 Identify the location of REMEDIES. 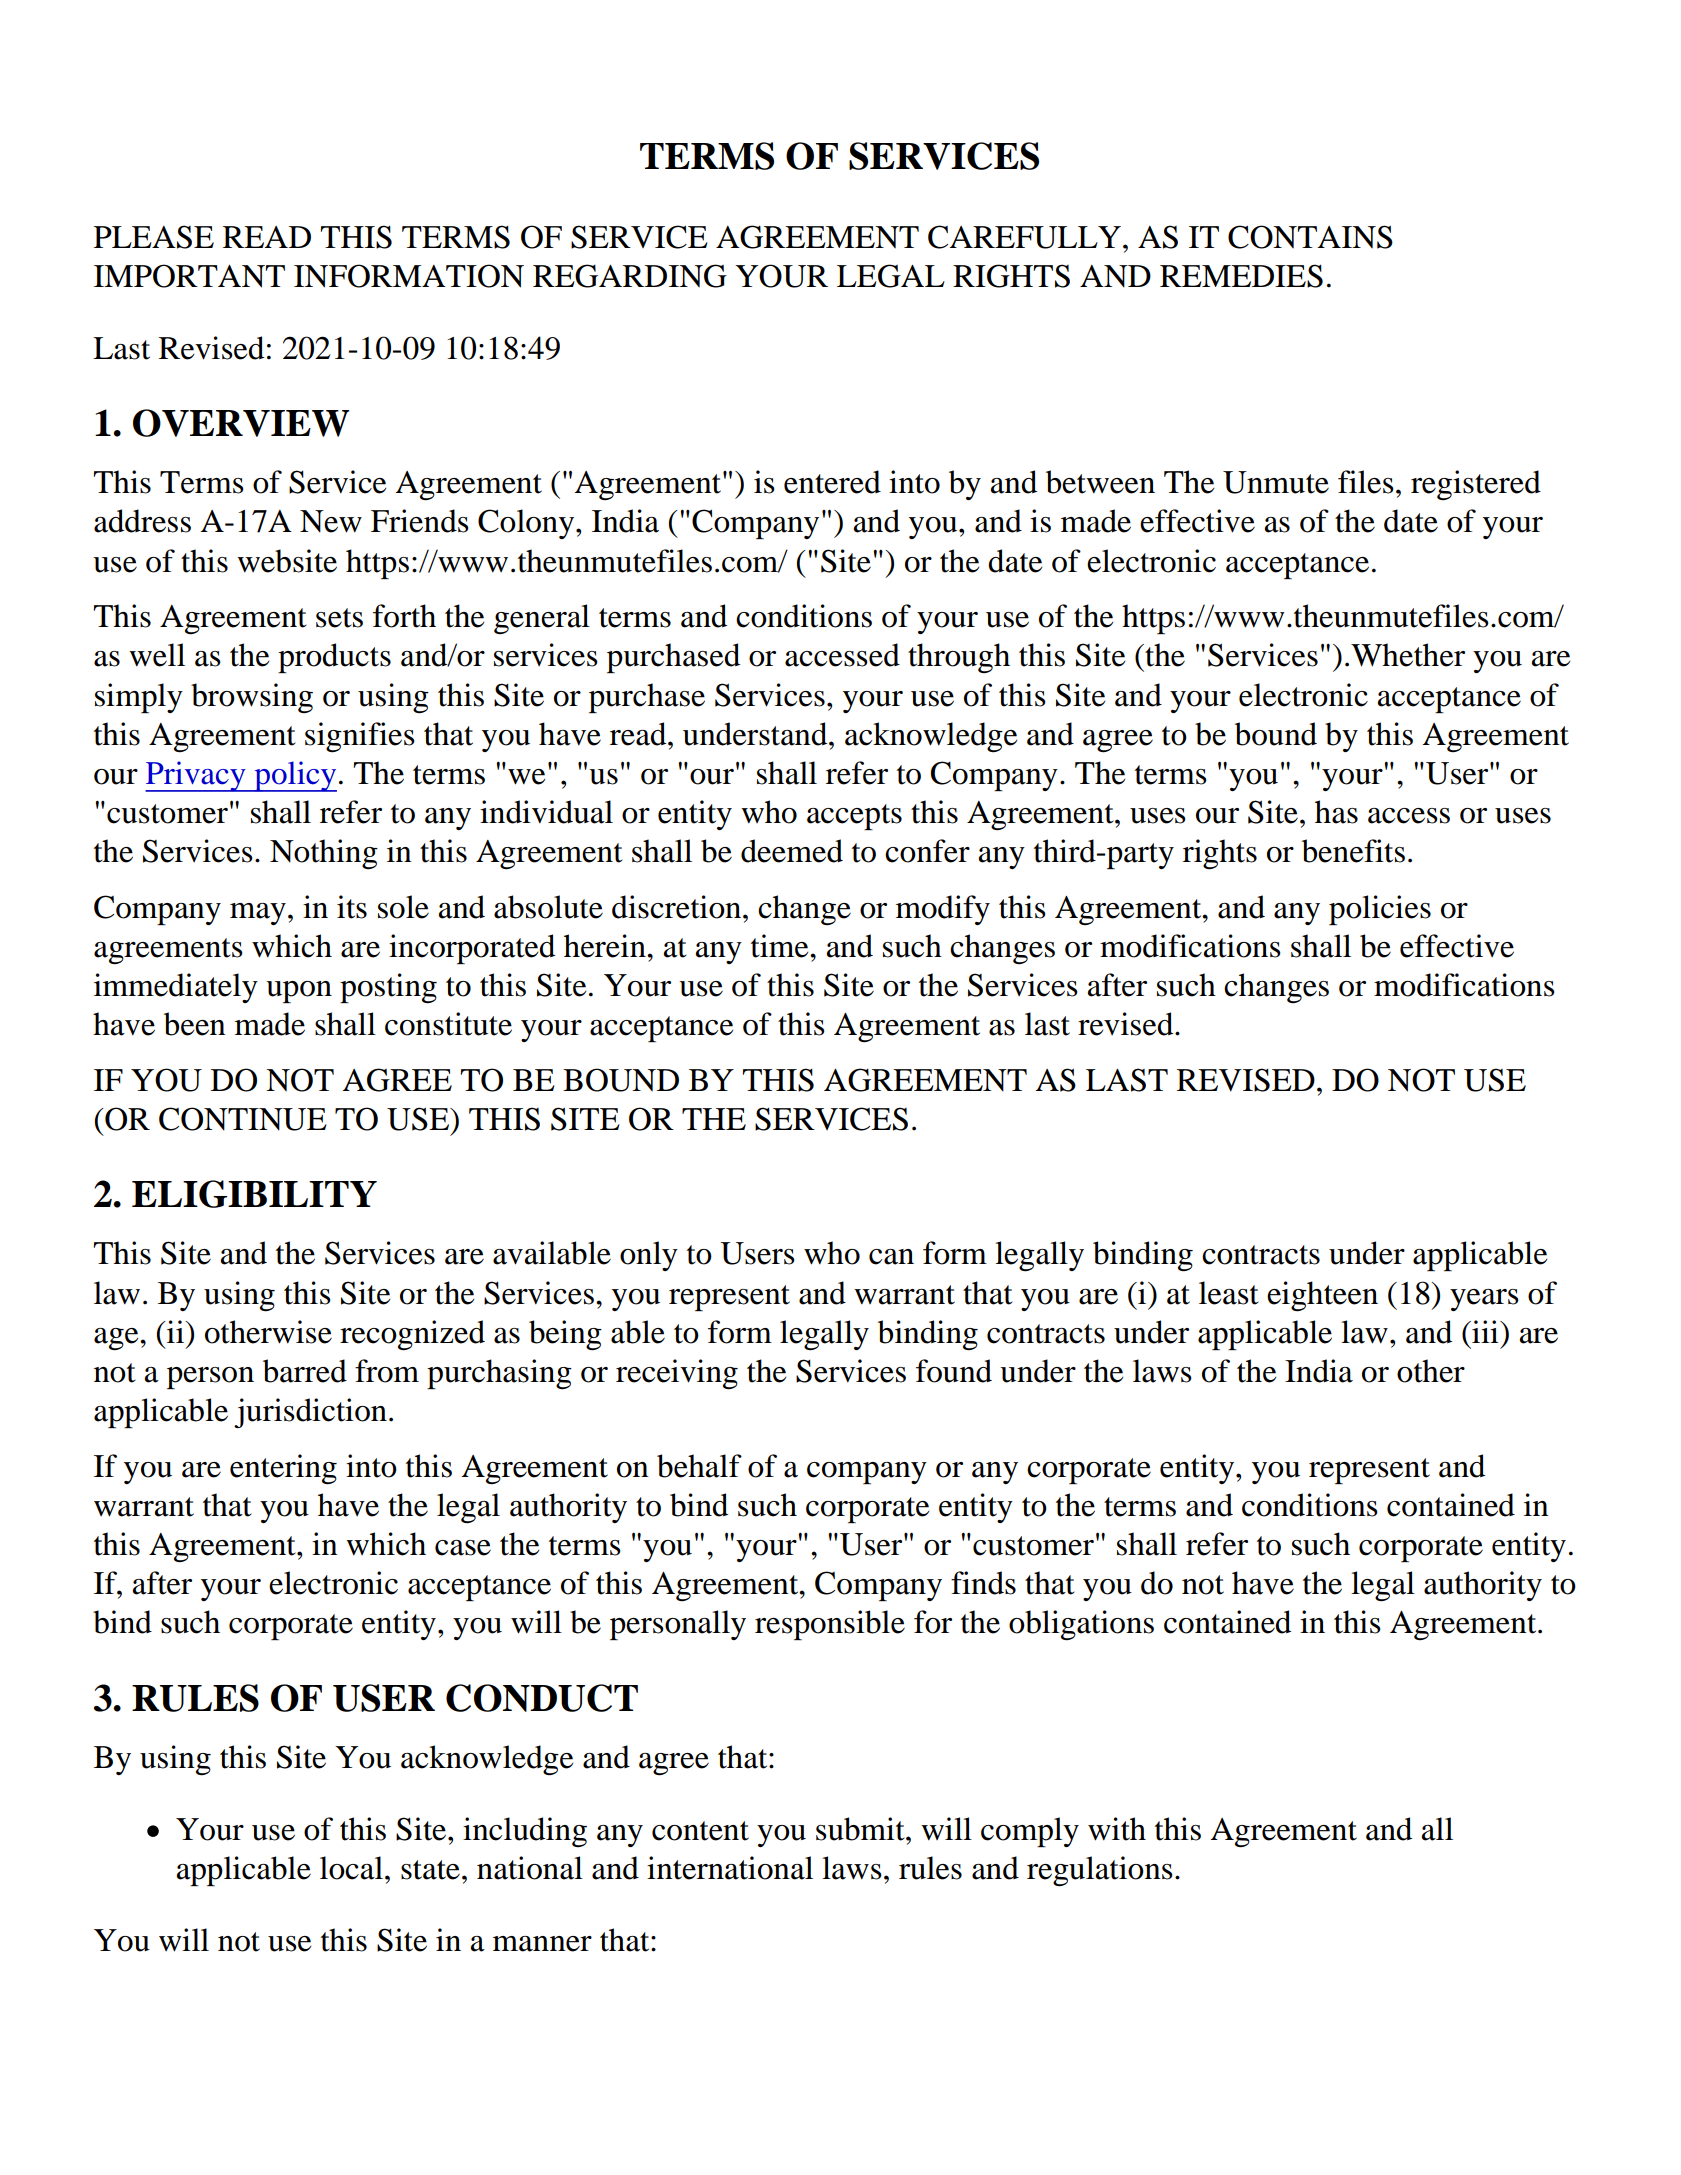
(1241, 276).
